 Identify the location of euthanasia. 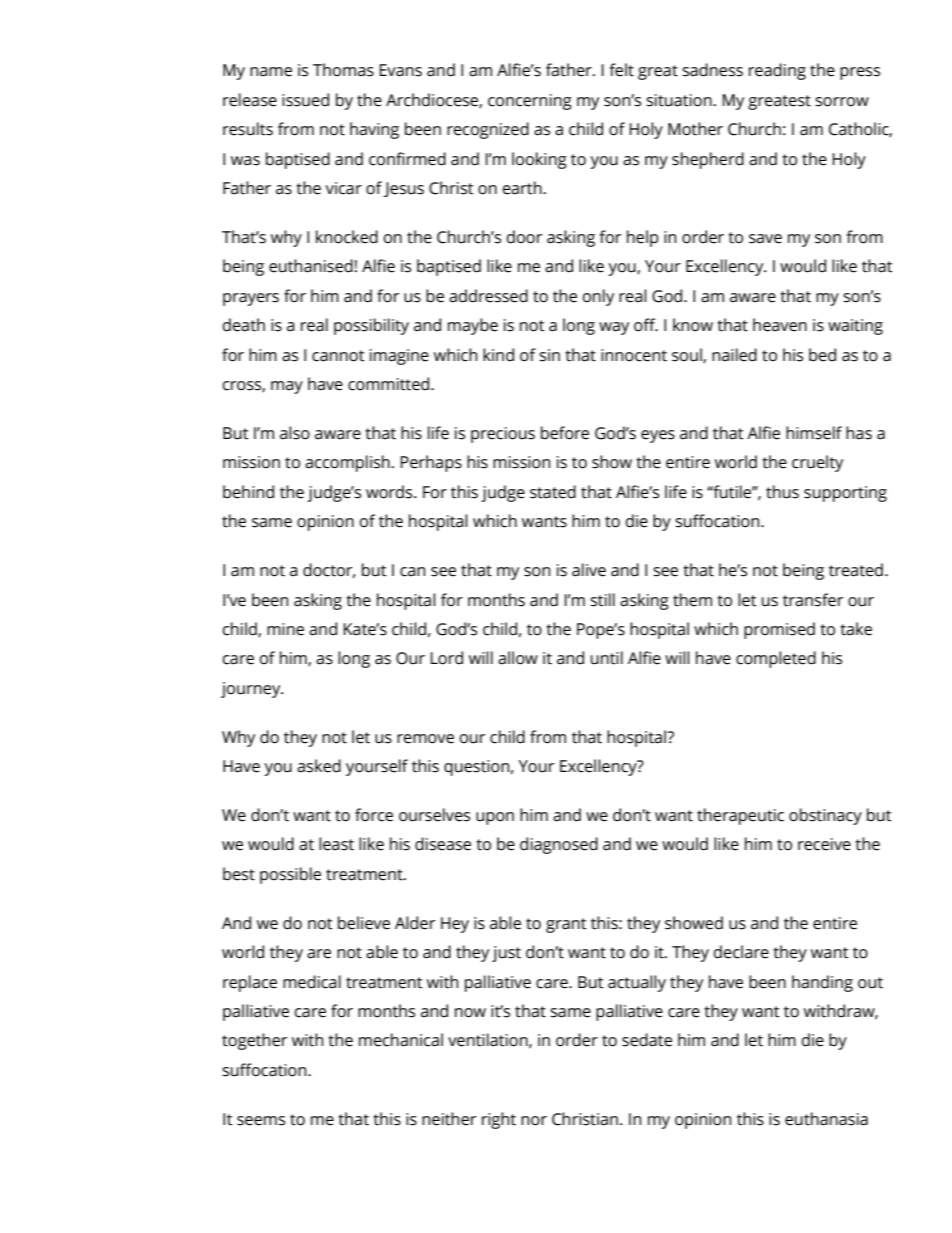
(826, 1119).
